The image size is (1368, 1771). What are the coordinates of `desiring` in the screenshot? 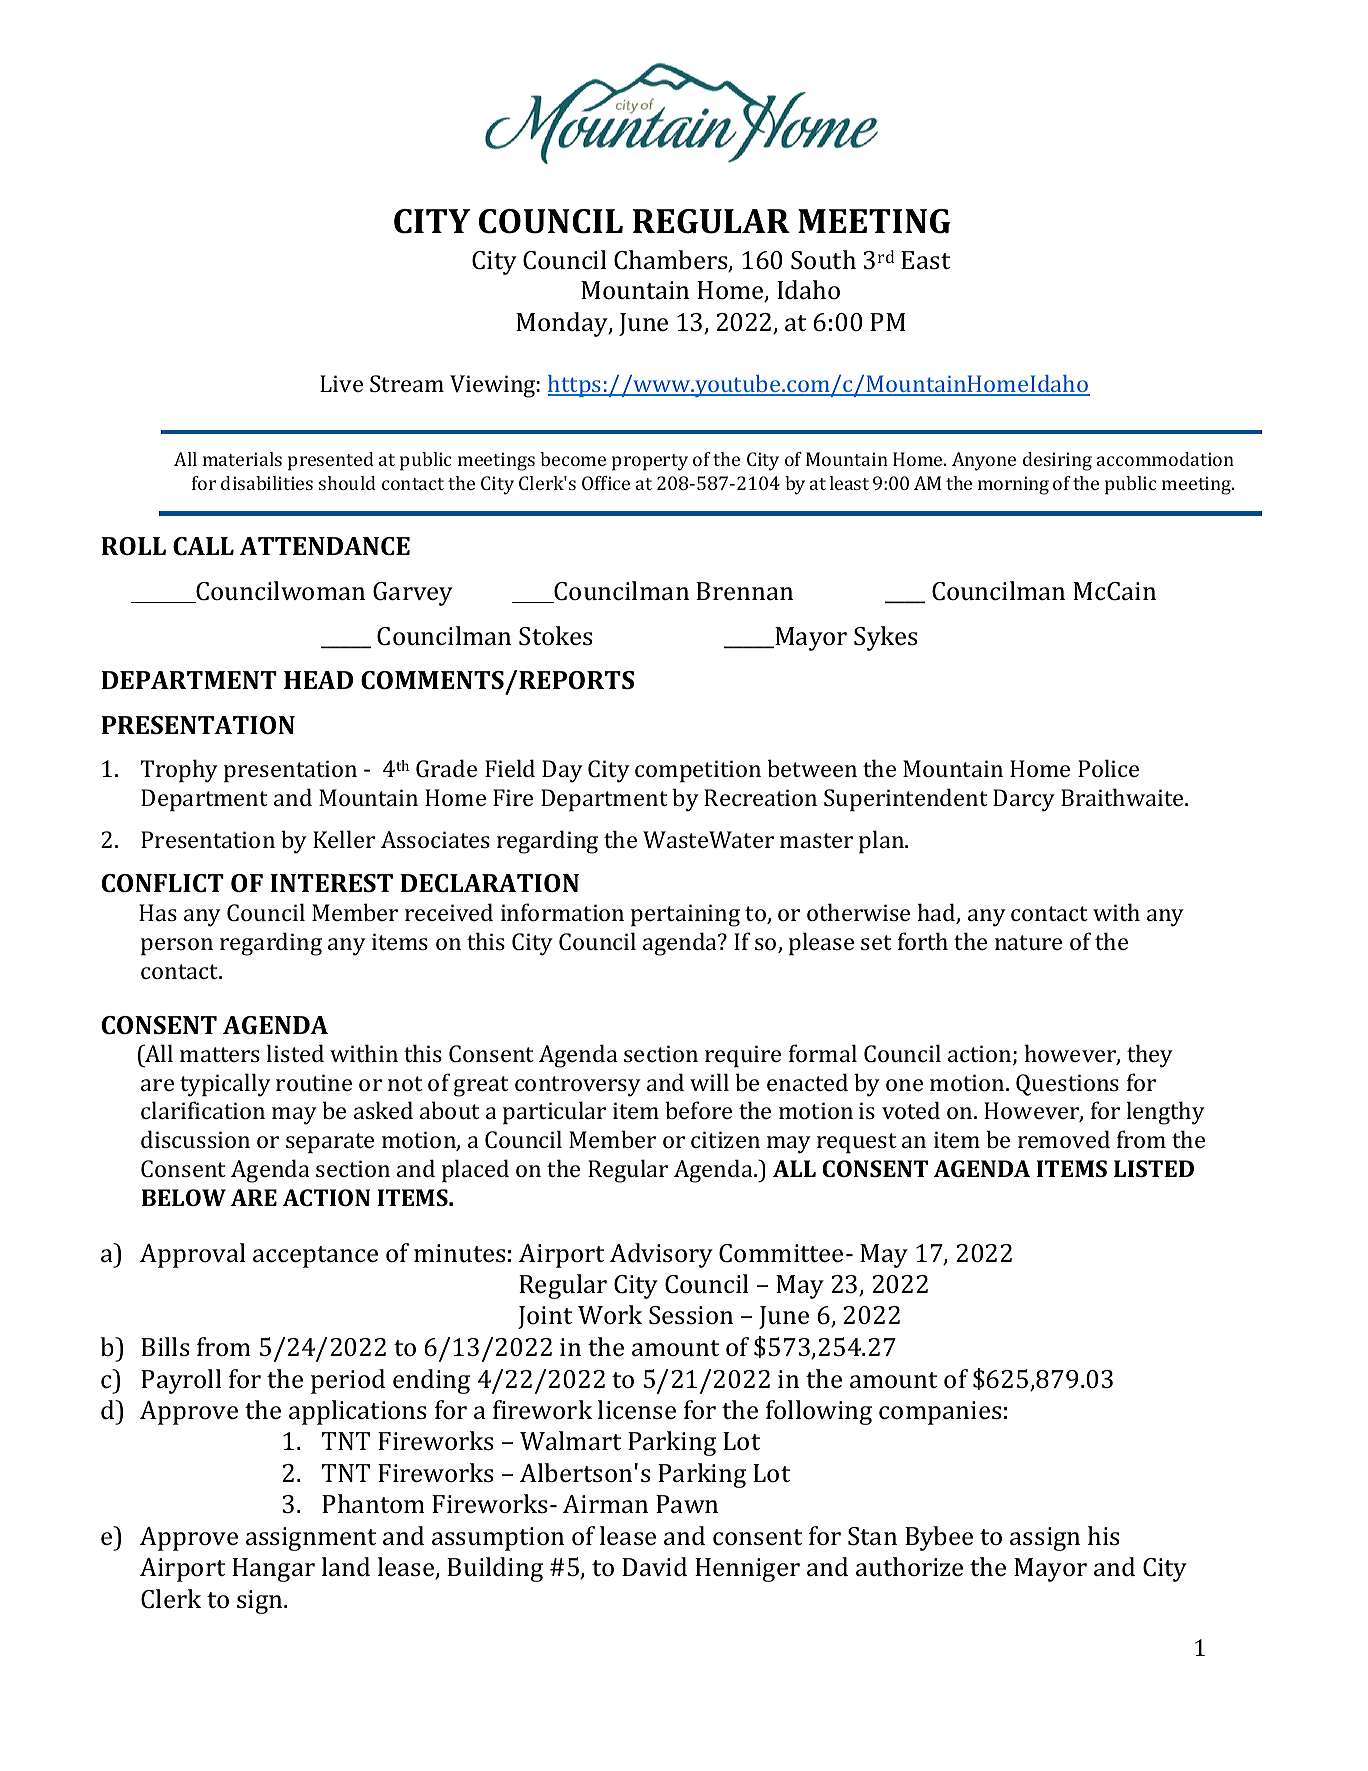 It's located at (1057, 461).
